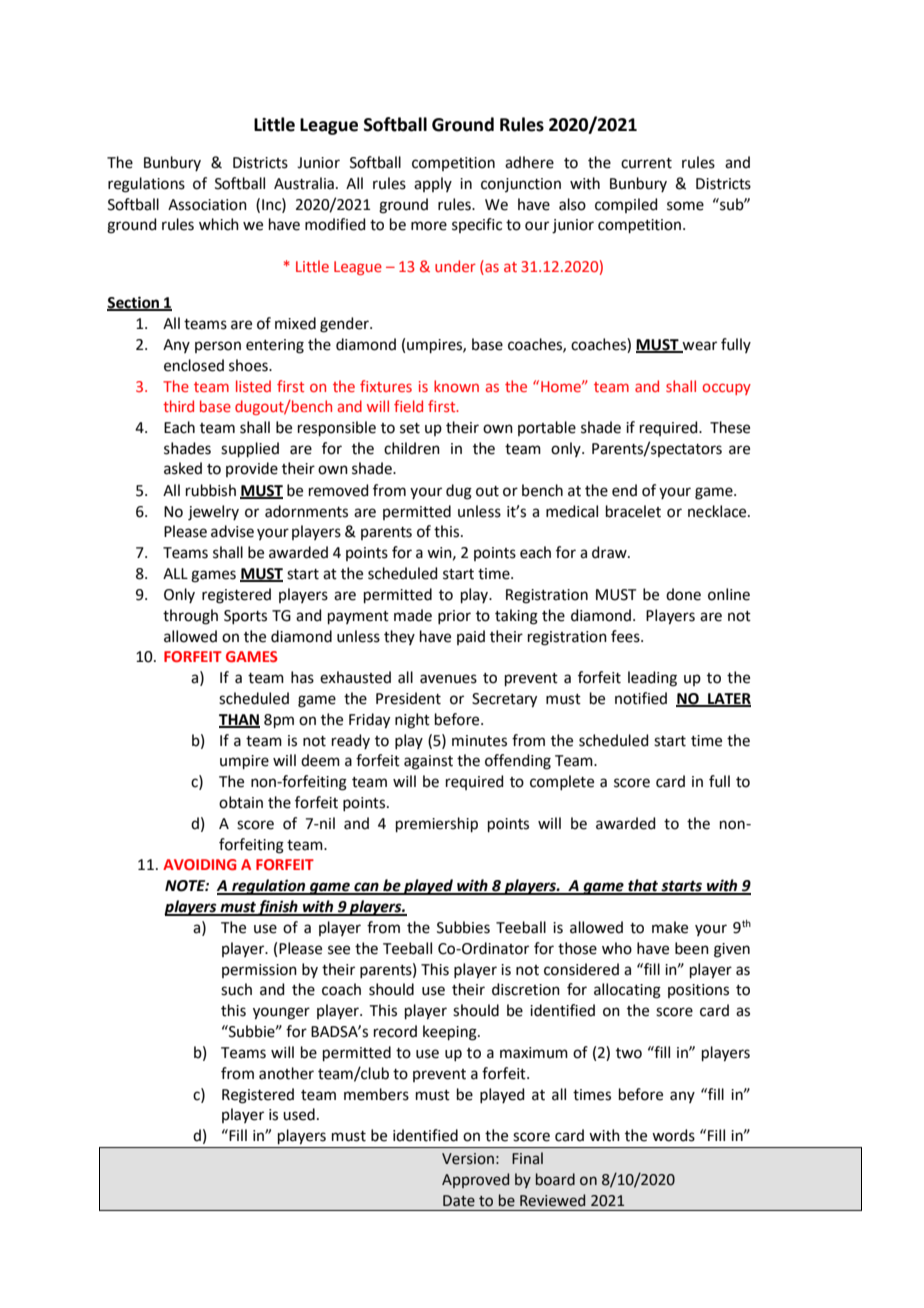 The width and height of the screenshot is (924, 1308). I want to click on apply, so click(433, 184).
